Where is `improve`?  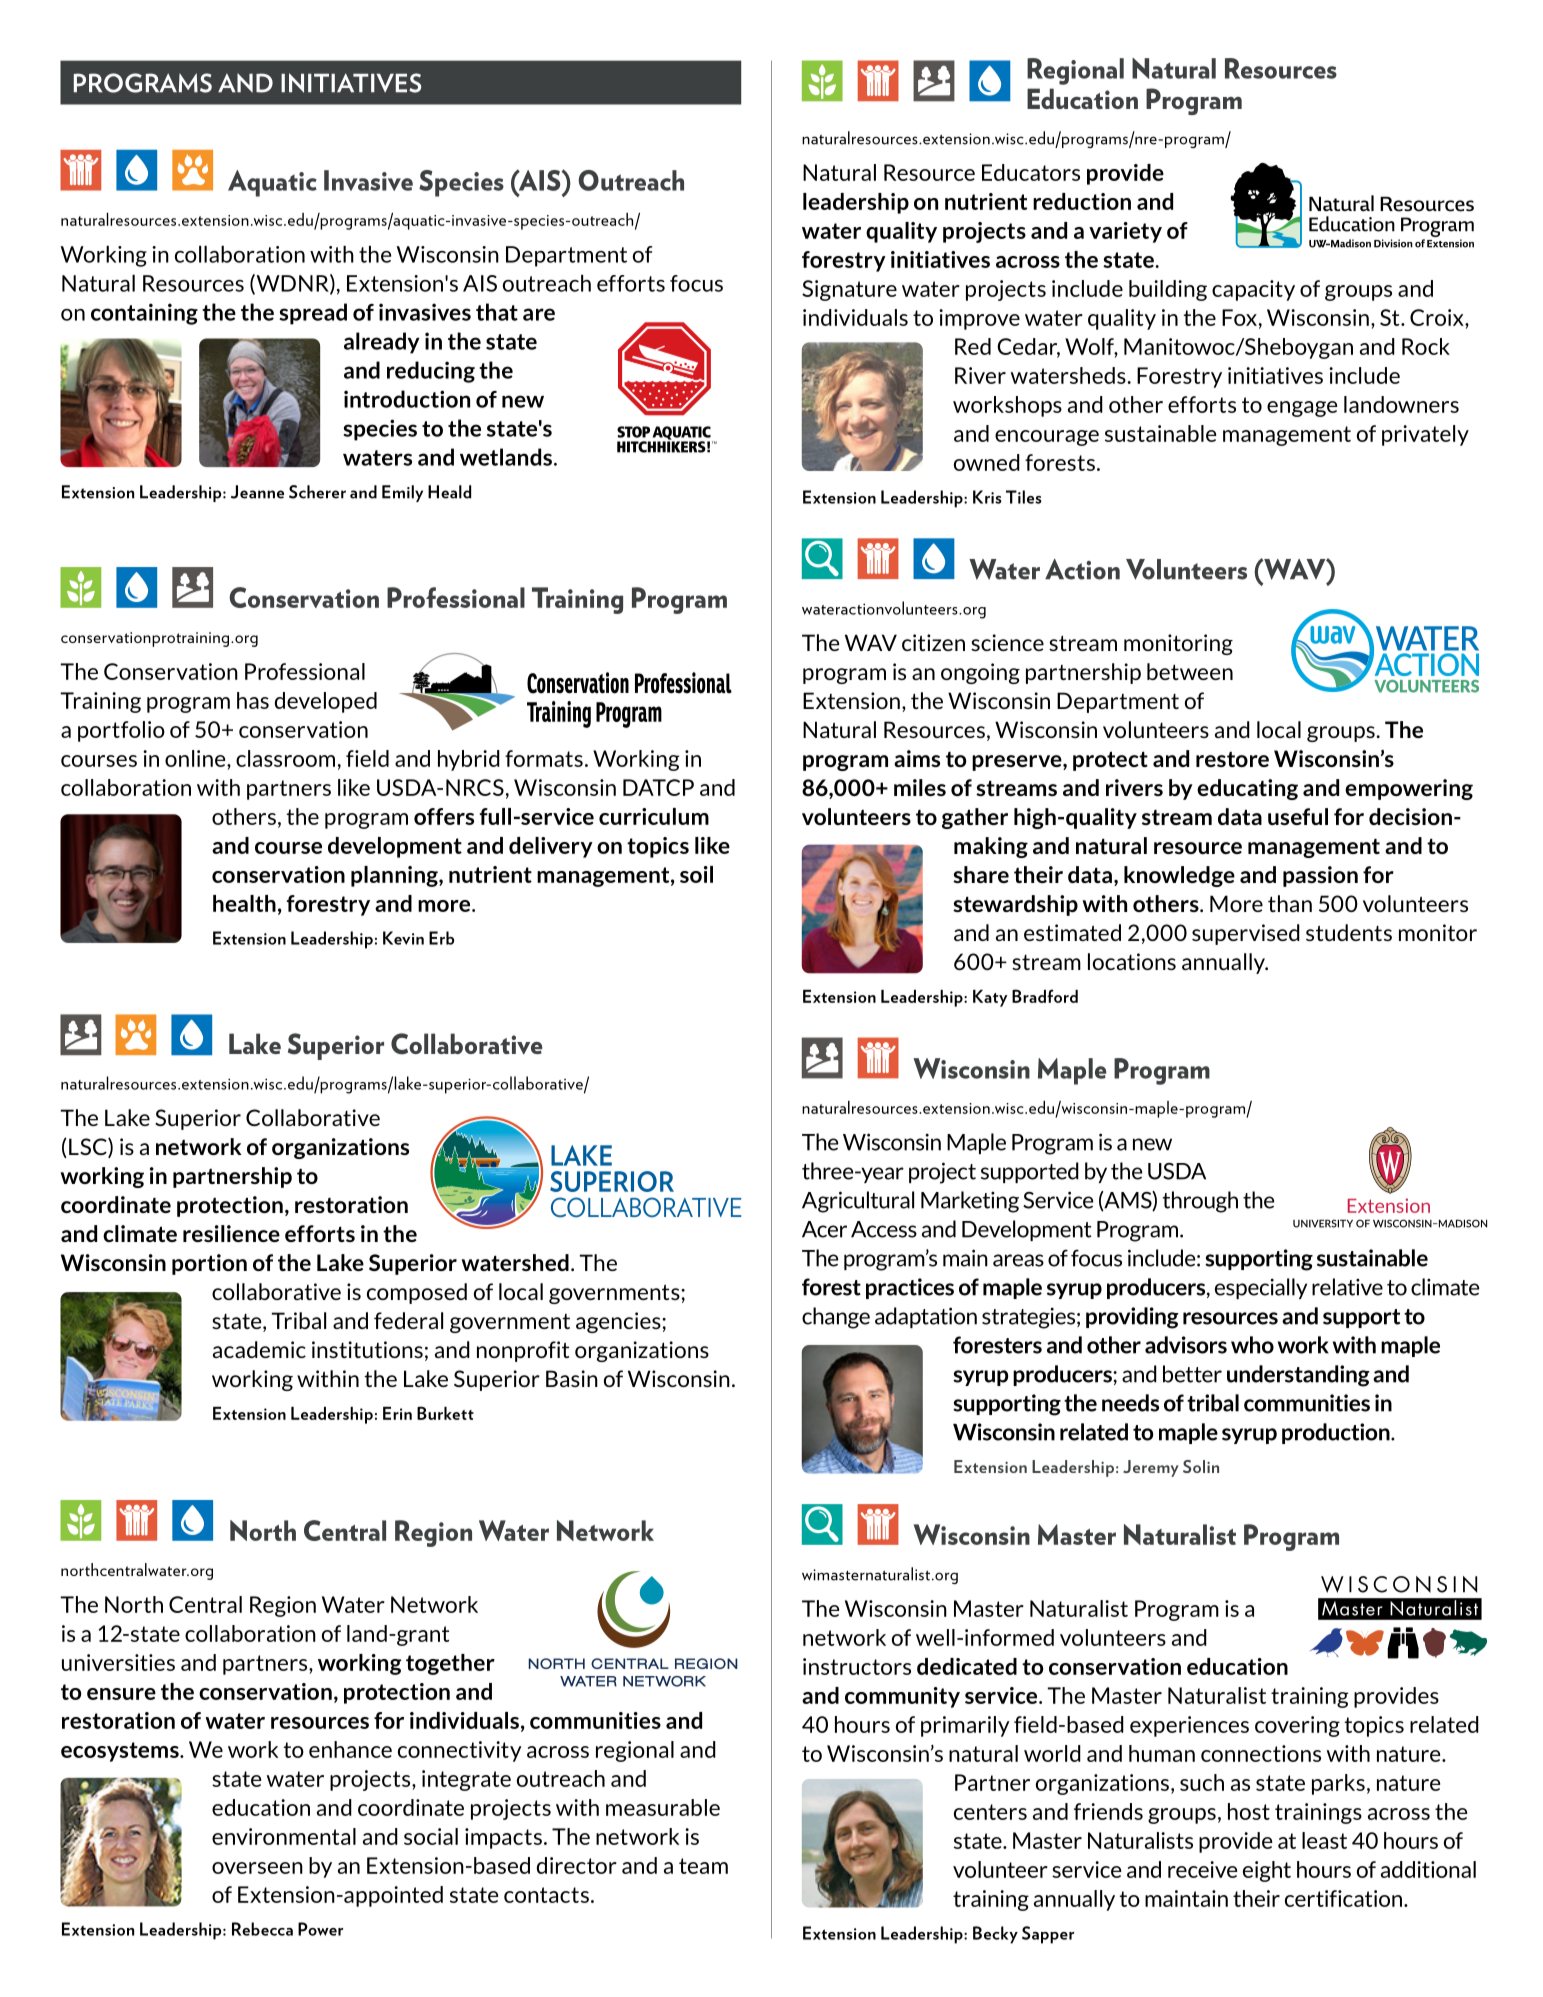
improve is located at coordinates (979, 319).
